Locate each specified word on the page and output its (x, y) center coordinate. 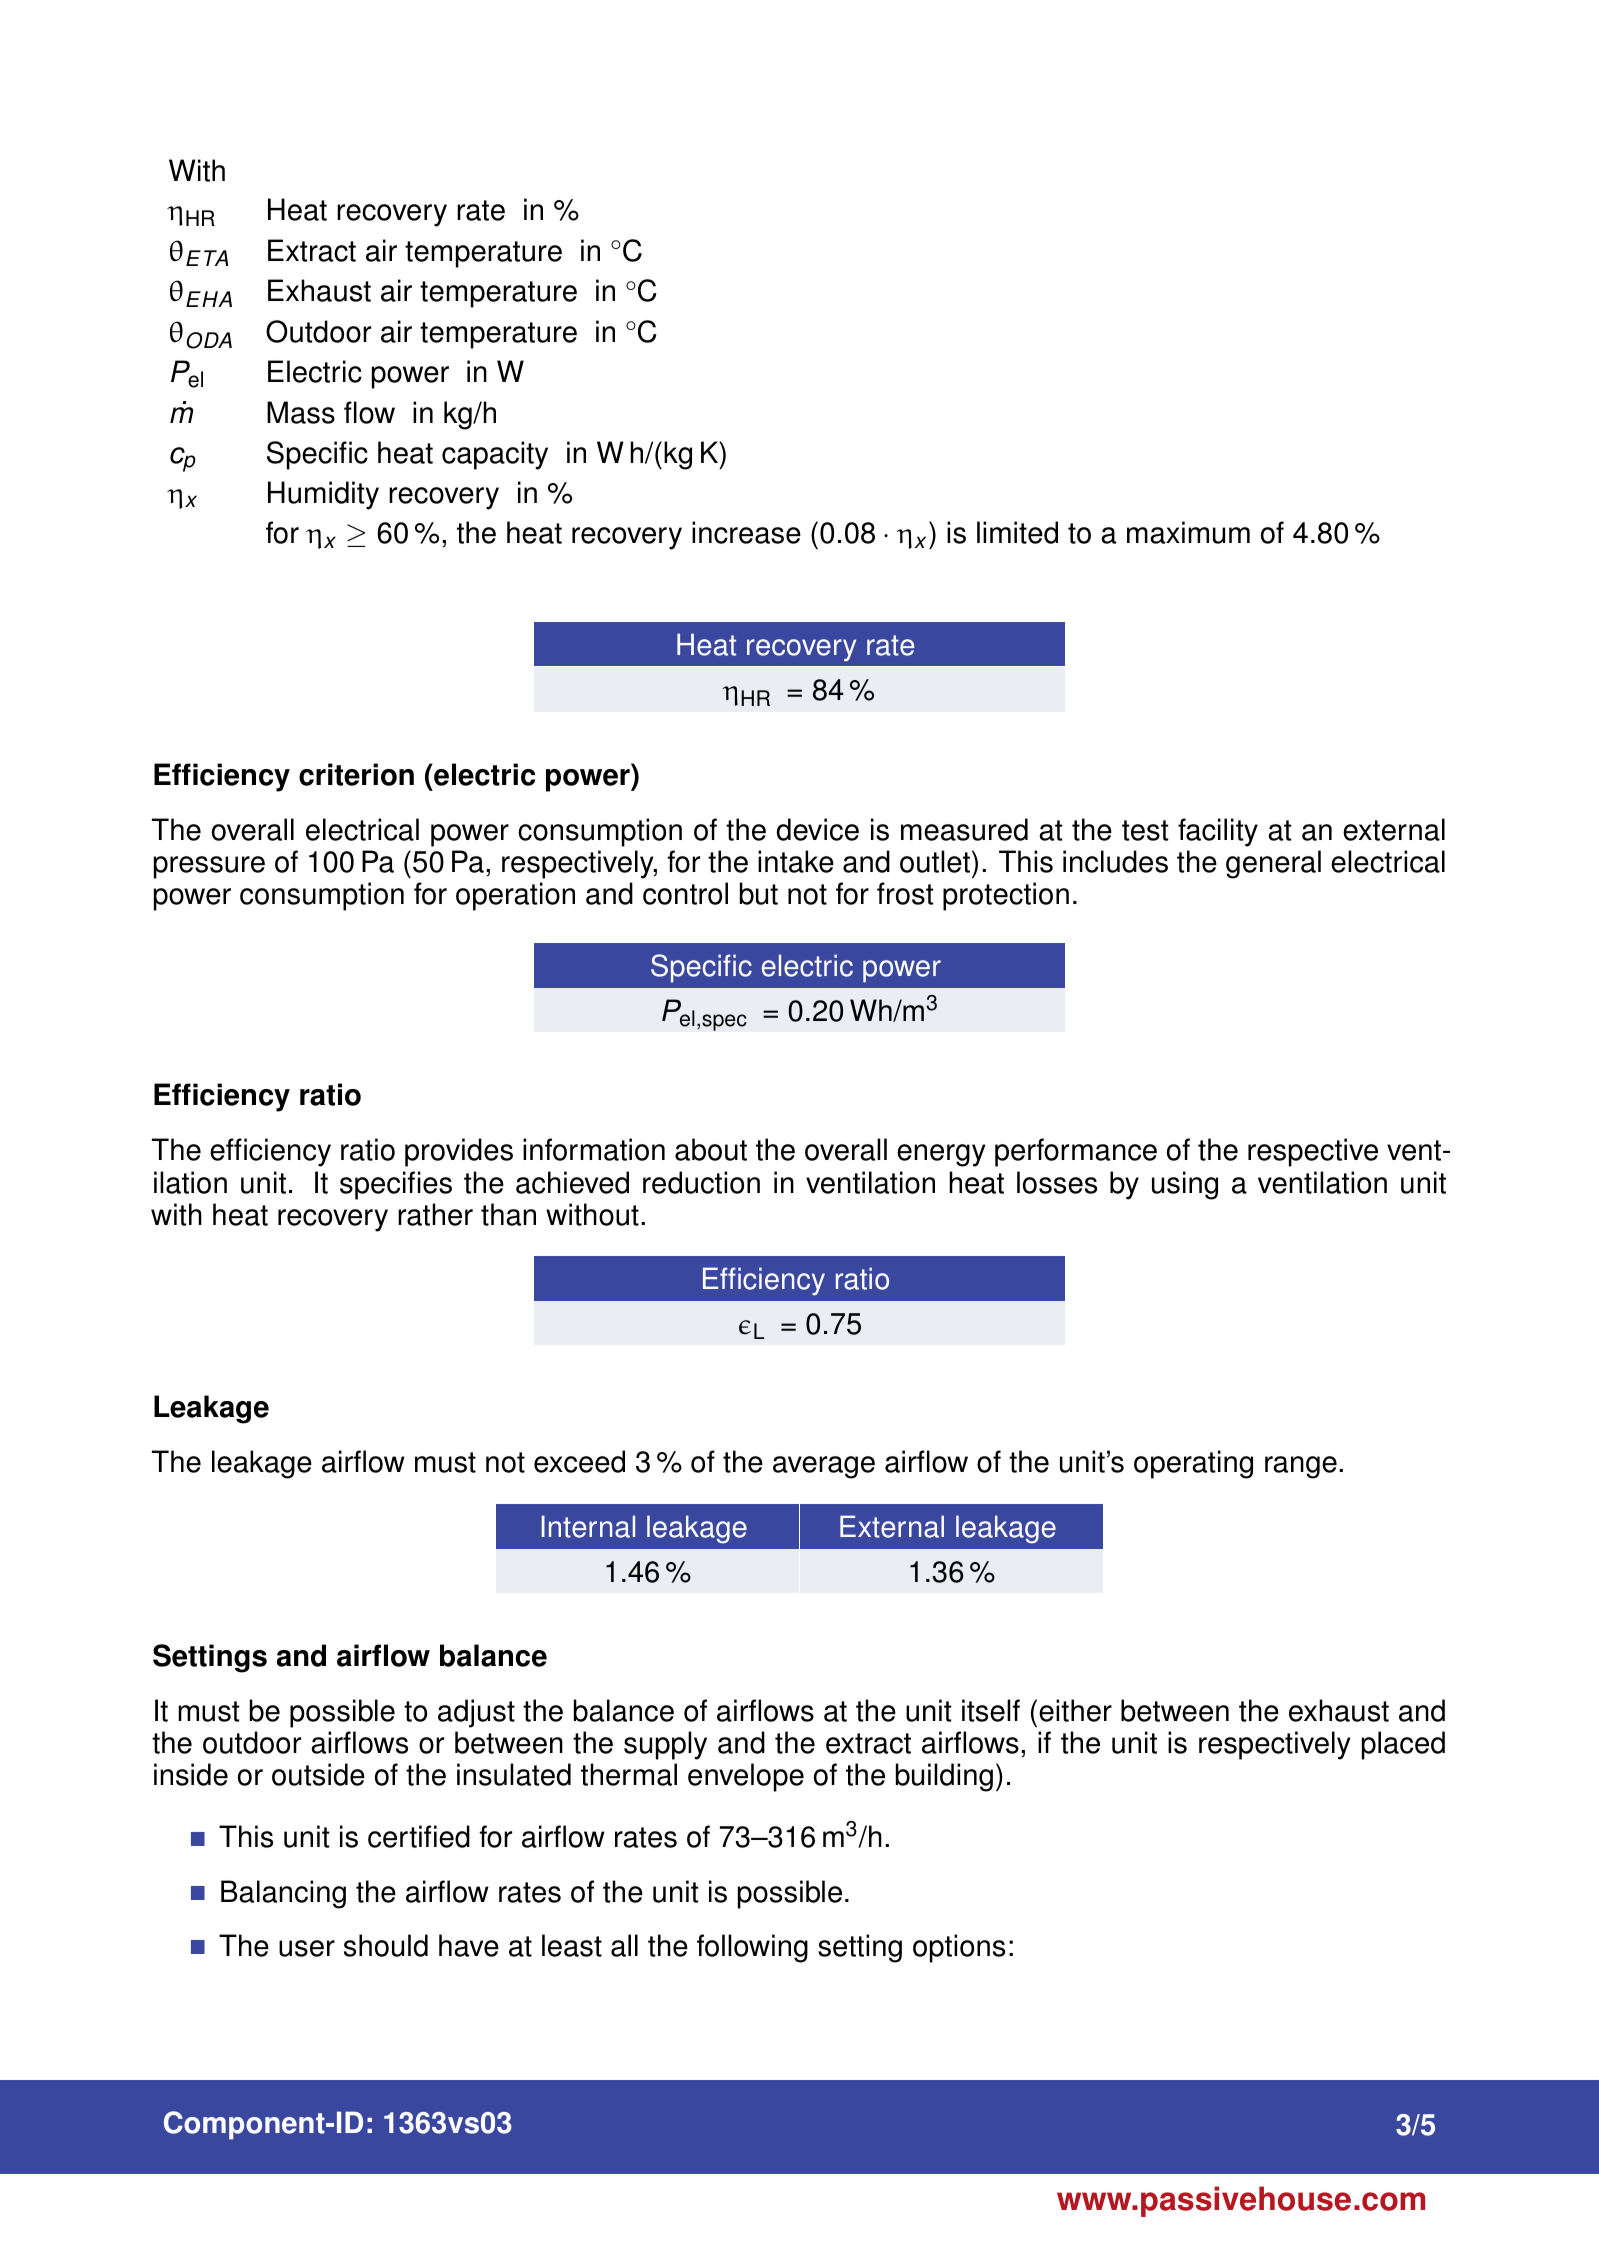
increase (746, 532)
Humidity (323, 495)
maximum (1188, 532)
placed (1403, 1745)
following (752, 1948)
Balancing (283, 1894)
